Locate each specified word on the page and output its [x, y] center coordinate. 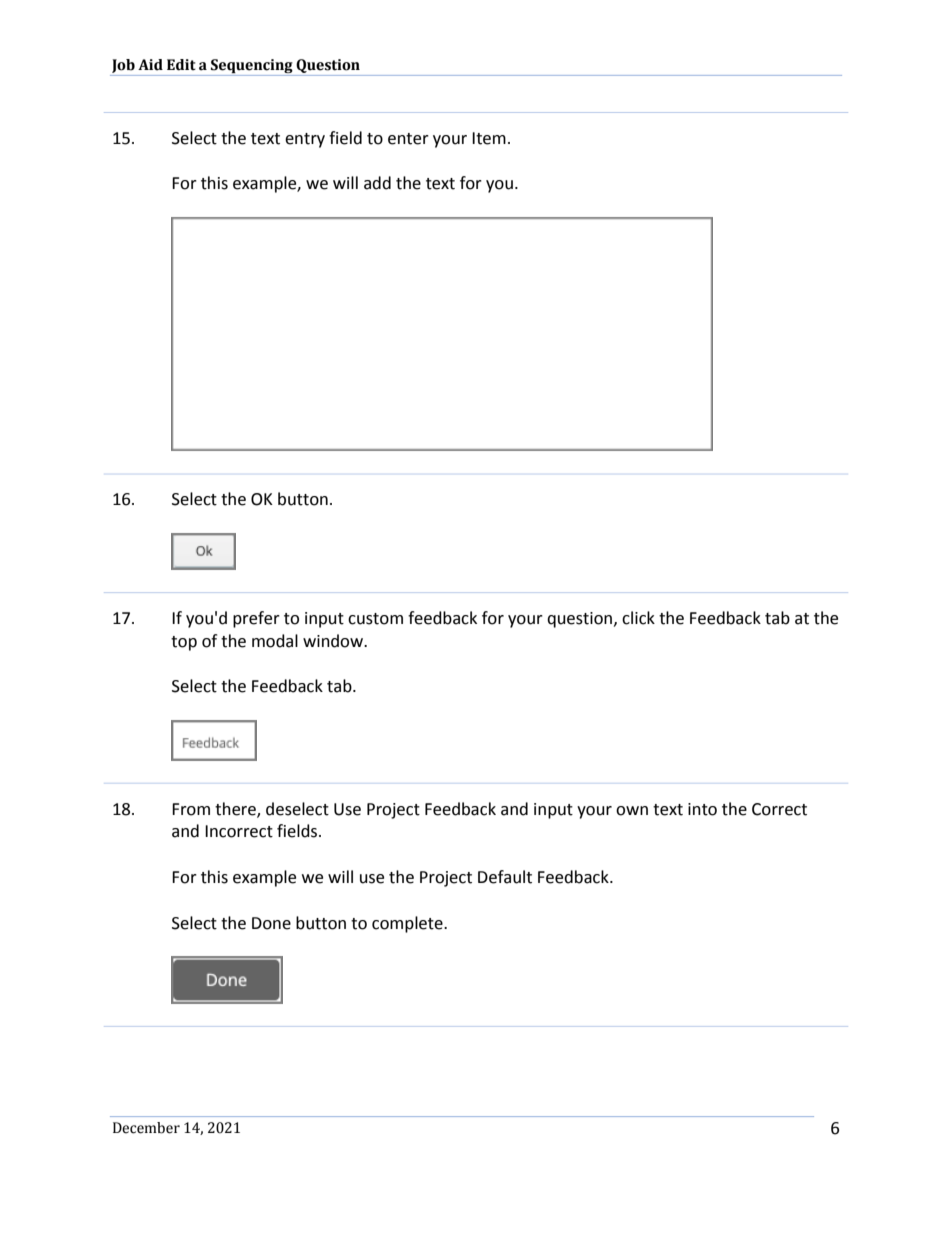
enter [408, 139]
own [632, 811]
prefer [256, 619]
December [146, 1128]
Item [489, 138]
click [638, 618]
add [377, 183]
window [334, 641]
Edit [181, 65]
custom [375, 619]
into [702, 809]
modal [275, 641]
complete [408, 924]
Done [271, 923]
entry [305, 140]
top [184, 643]
